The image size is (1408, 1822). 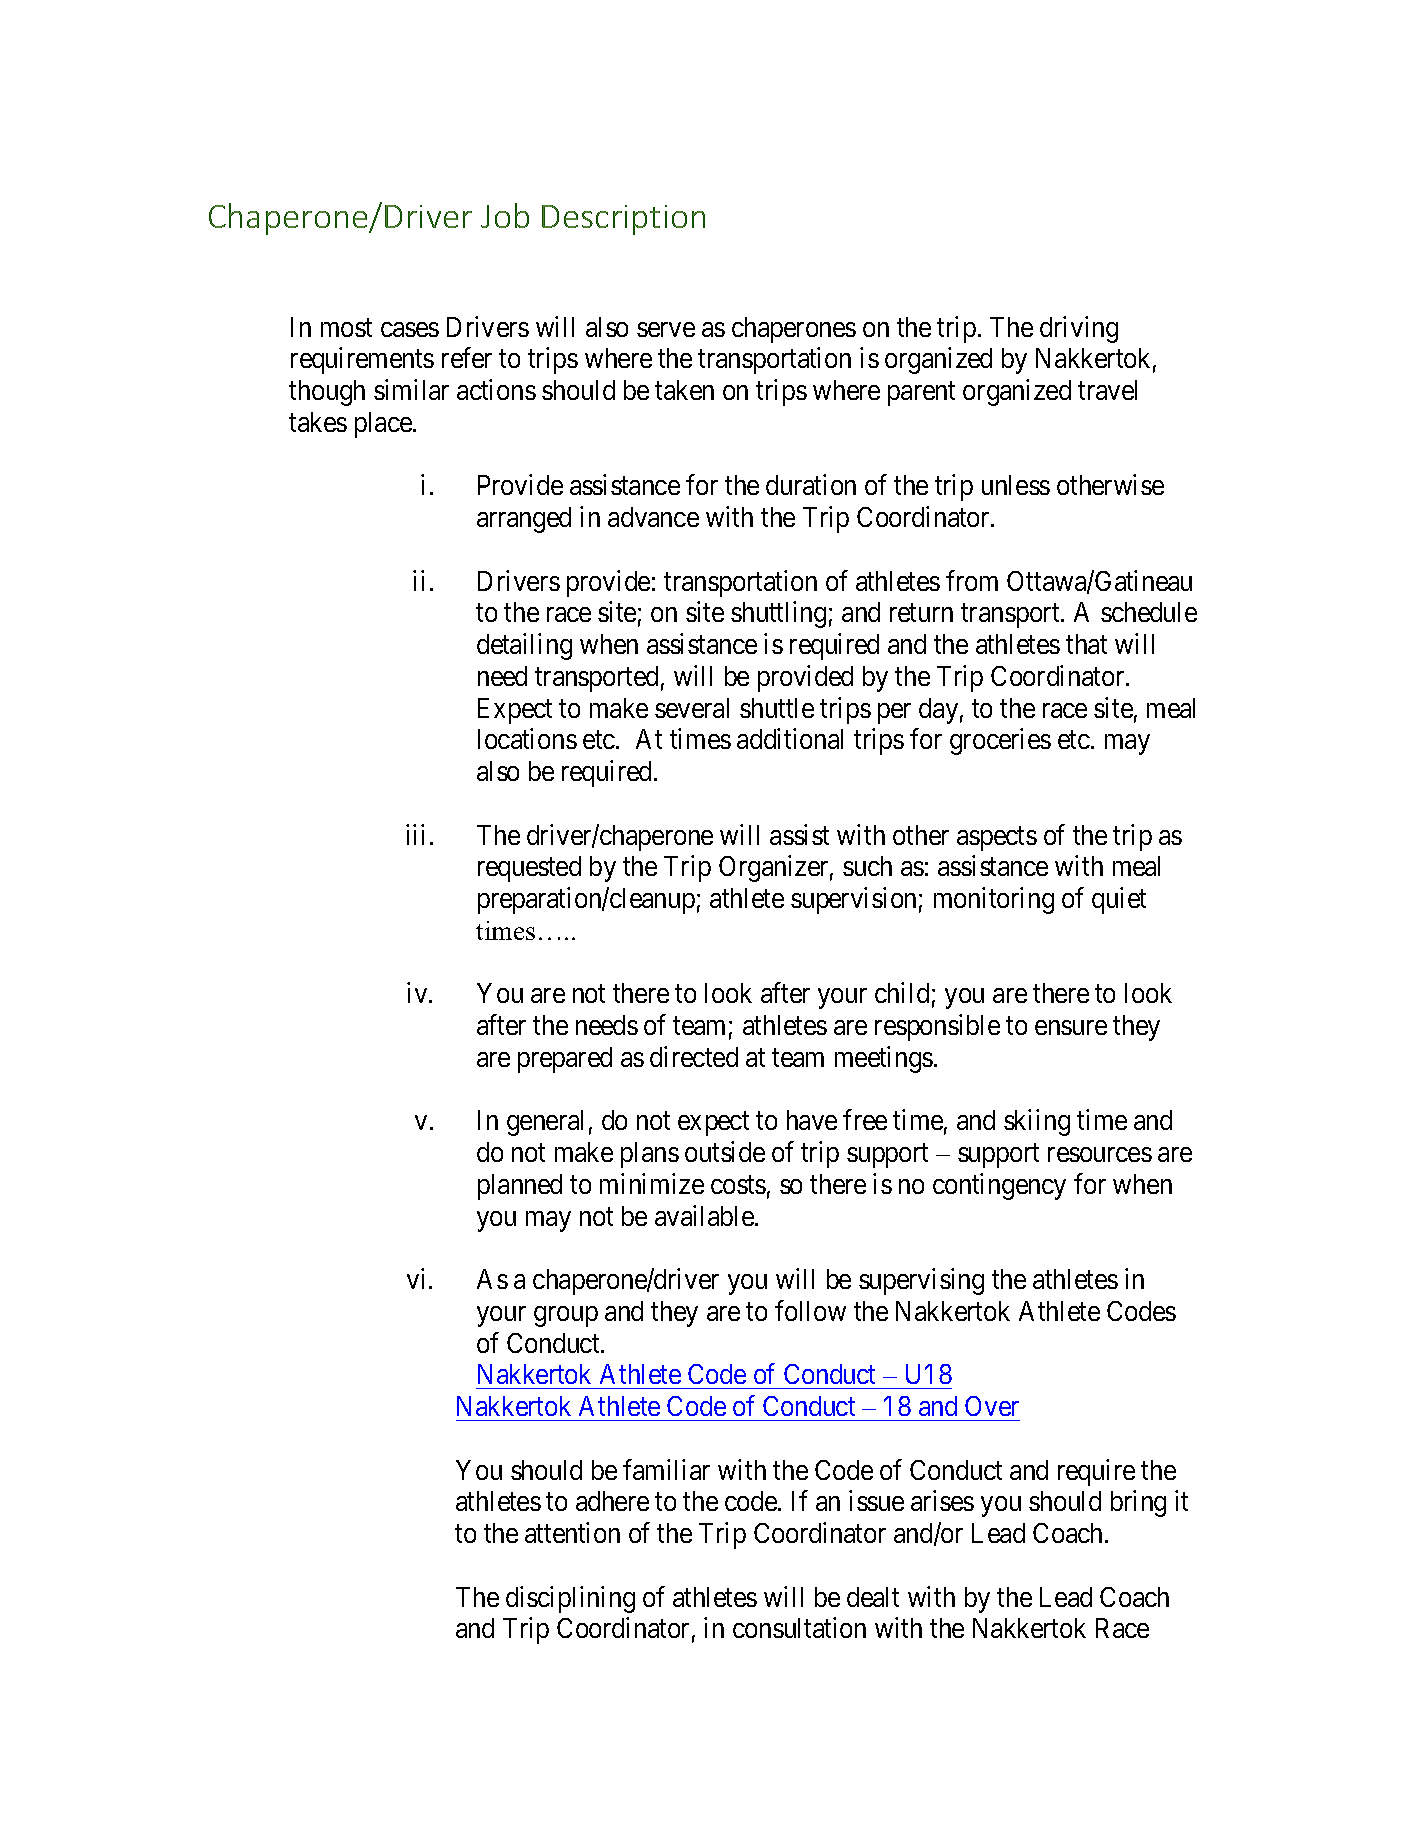 I want to click on Over, so click(x=992, y=1406).
